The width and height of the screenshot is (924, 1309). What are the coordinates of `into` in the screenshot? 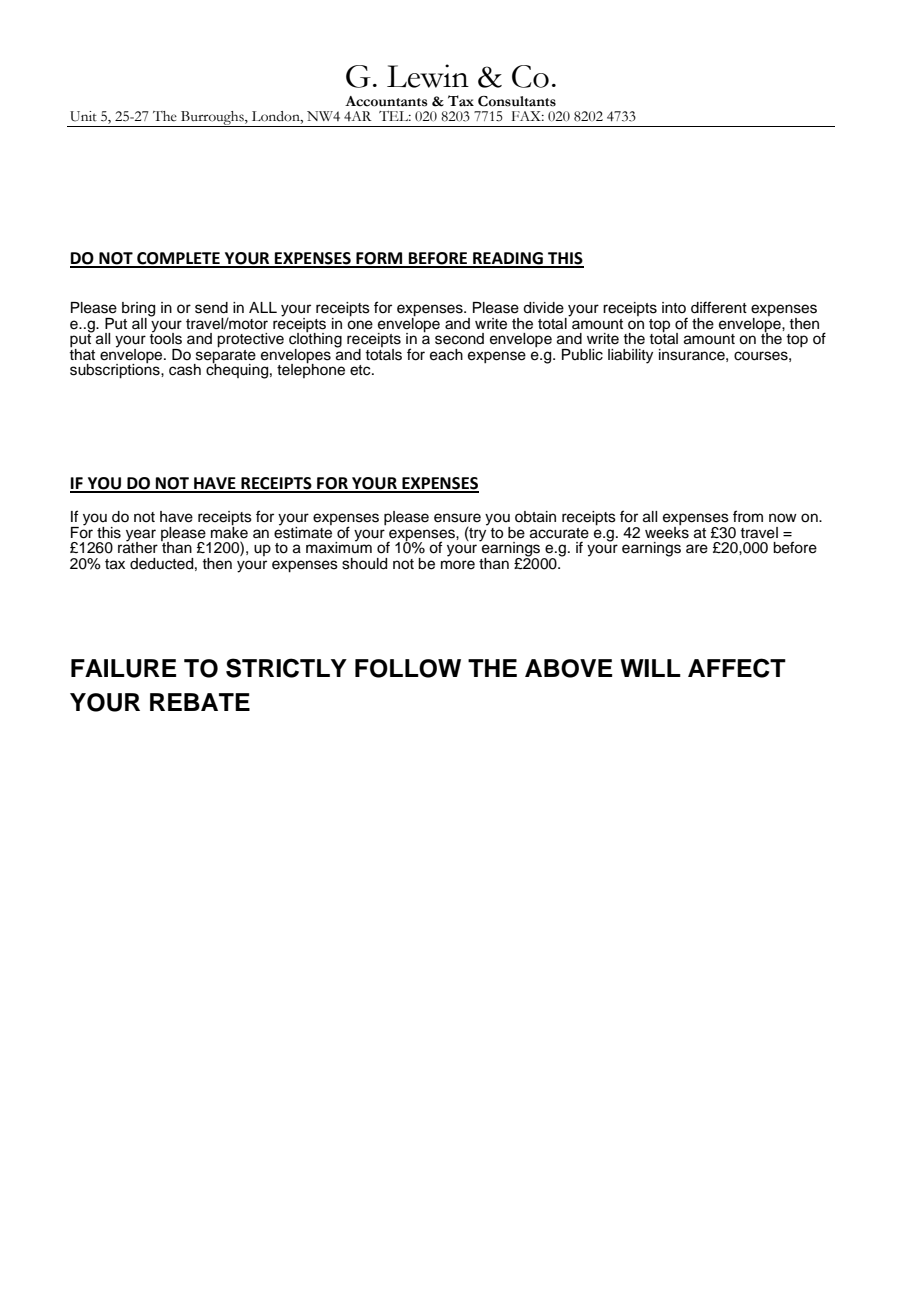 It's located at (674, 307).
